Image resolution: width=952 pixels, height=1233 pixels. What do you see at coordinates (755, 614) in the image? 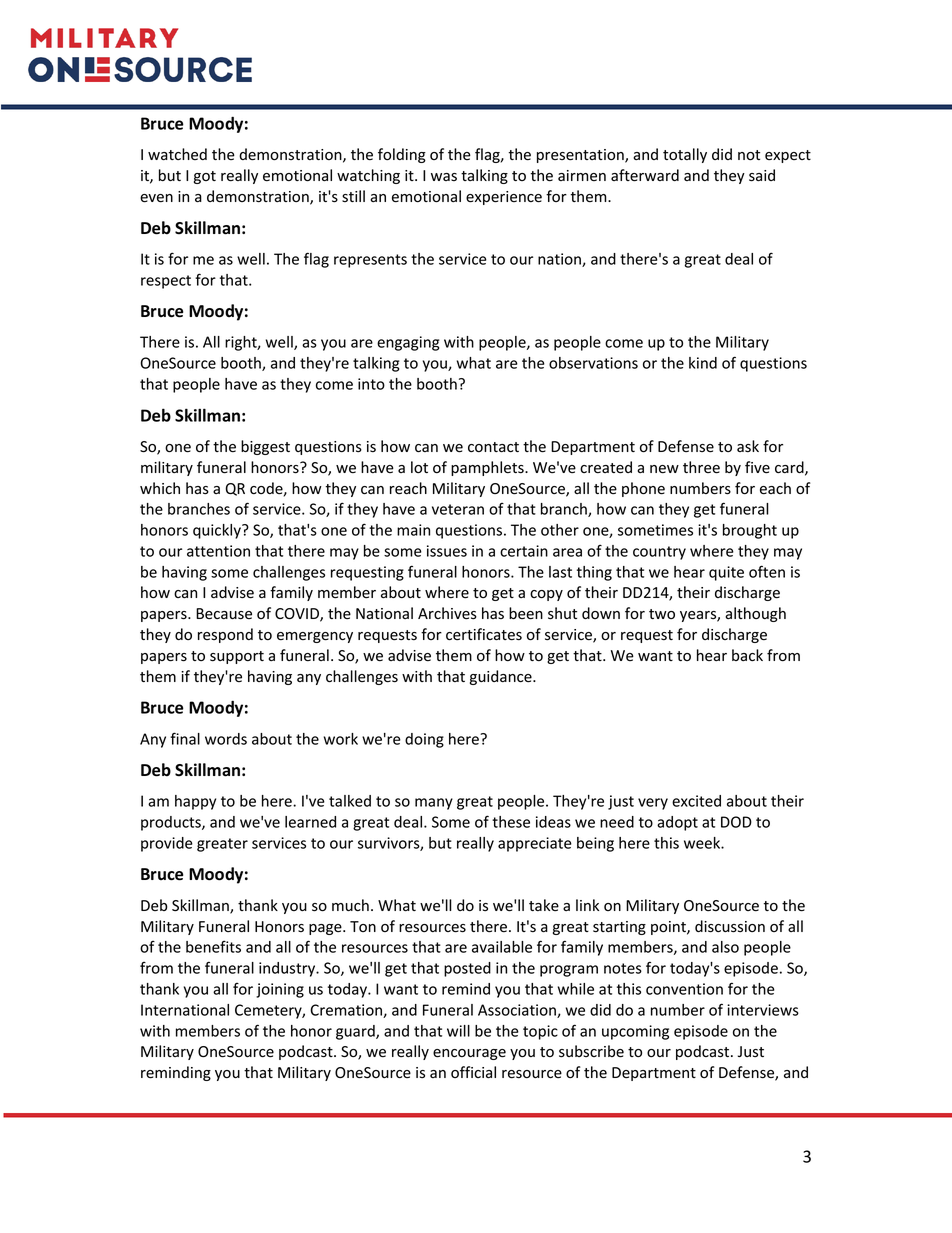
I see `although` at bounding box center [755, 614].
